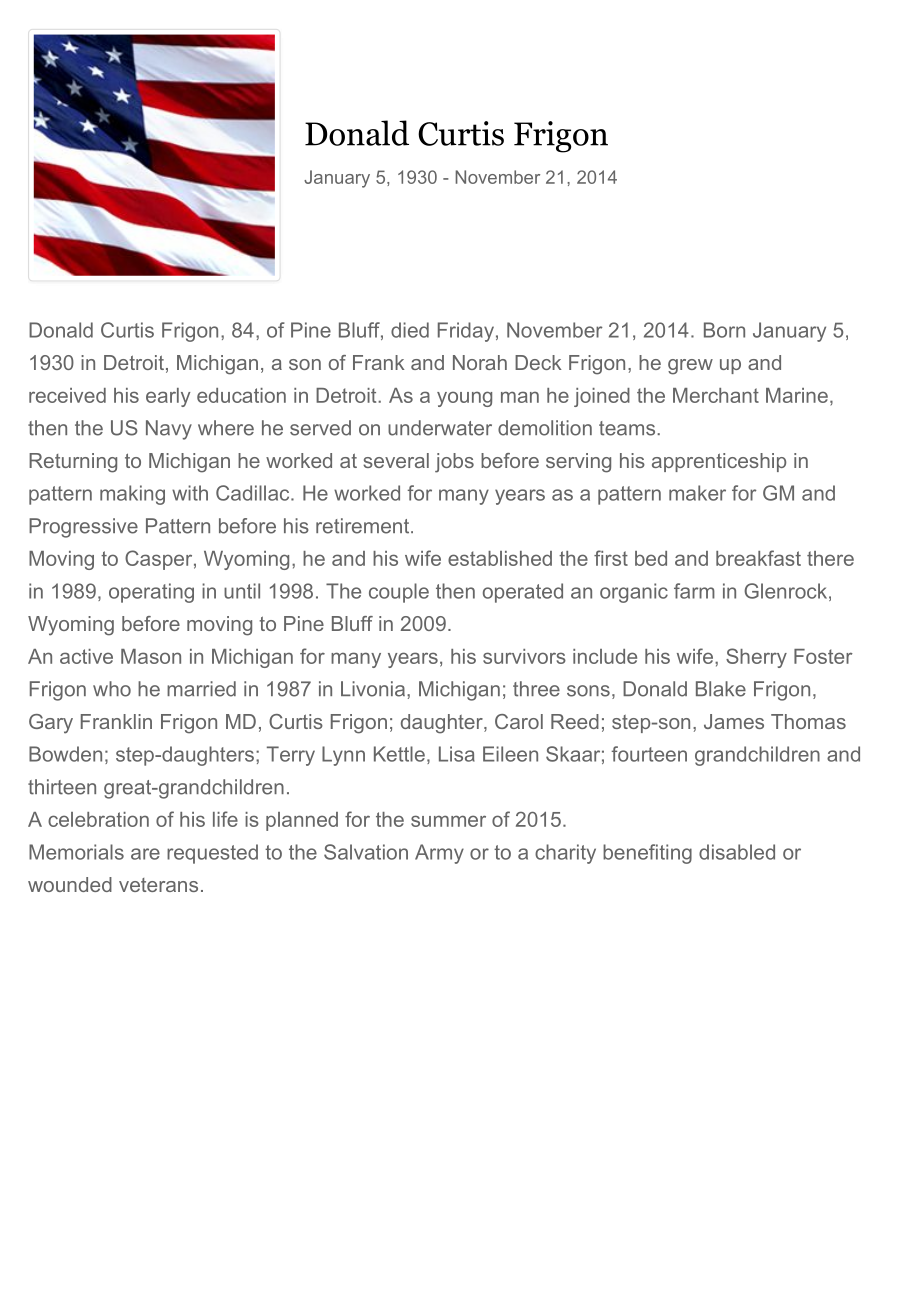 The image size is (924, 1308). I want to click on who, so click(112, 689).
